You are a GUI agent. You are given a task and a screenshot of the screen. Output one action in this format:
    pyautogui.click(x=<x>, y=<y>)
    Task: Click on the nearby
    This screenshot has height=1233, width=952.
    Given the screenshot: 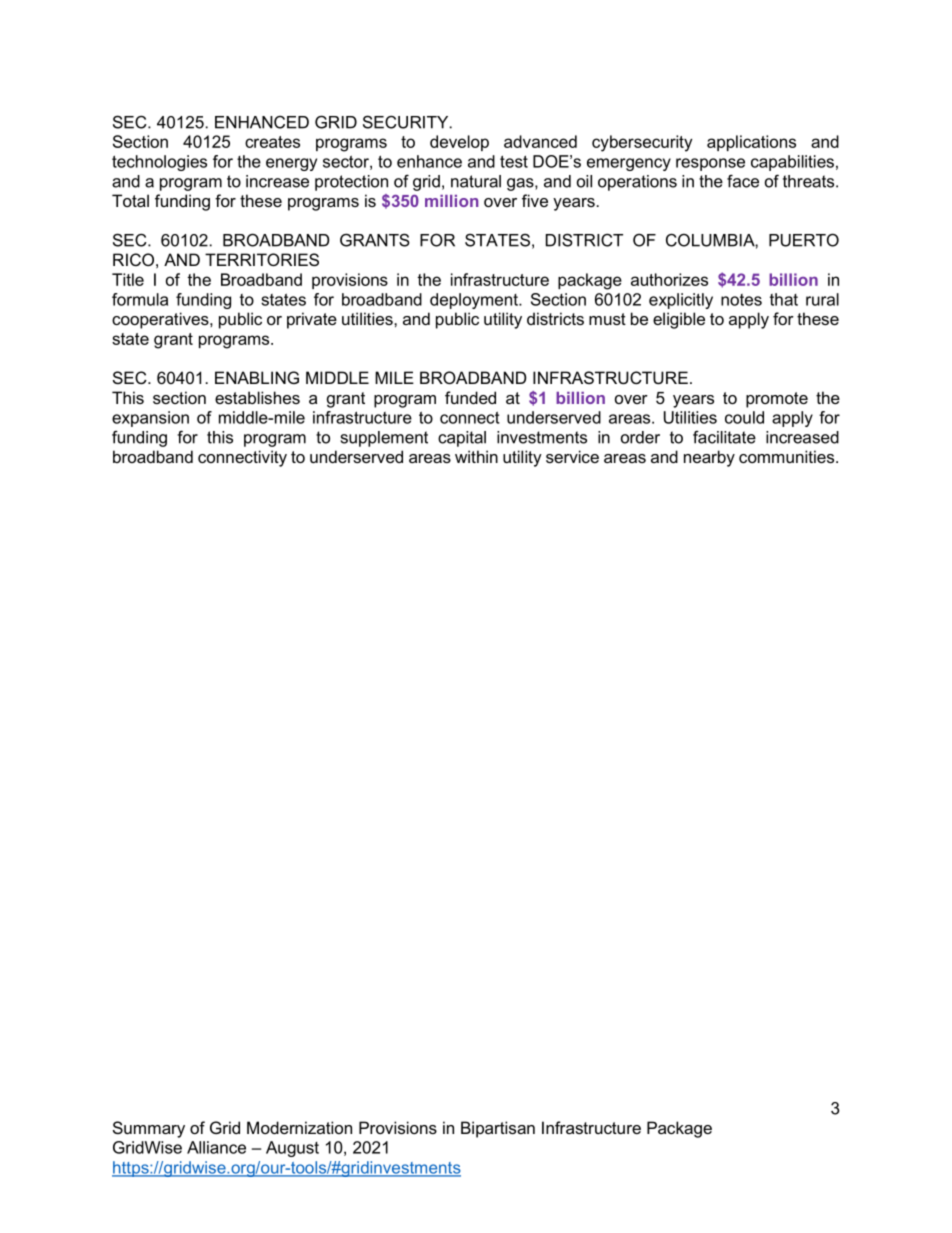 What is the action you would take?
    pyautogui.click(x=709, y=458)
